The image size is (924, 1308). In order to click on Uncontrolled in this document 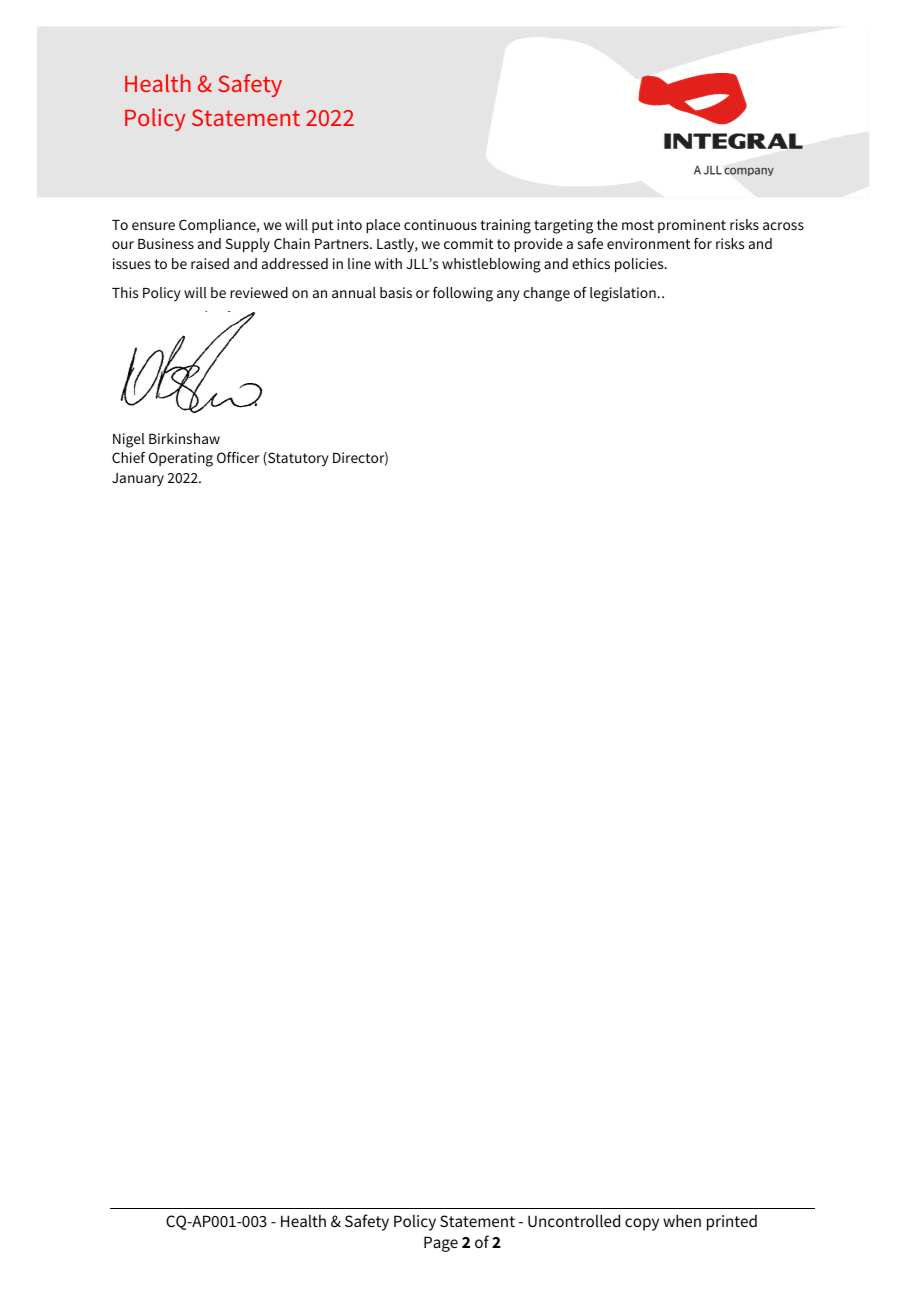, I will do `click(574, 1220)`.
